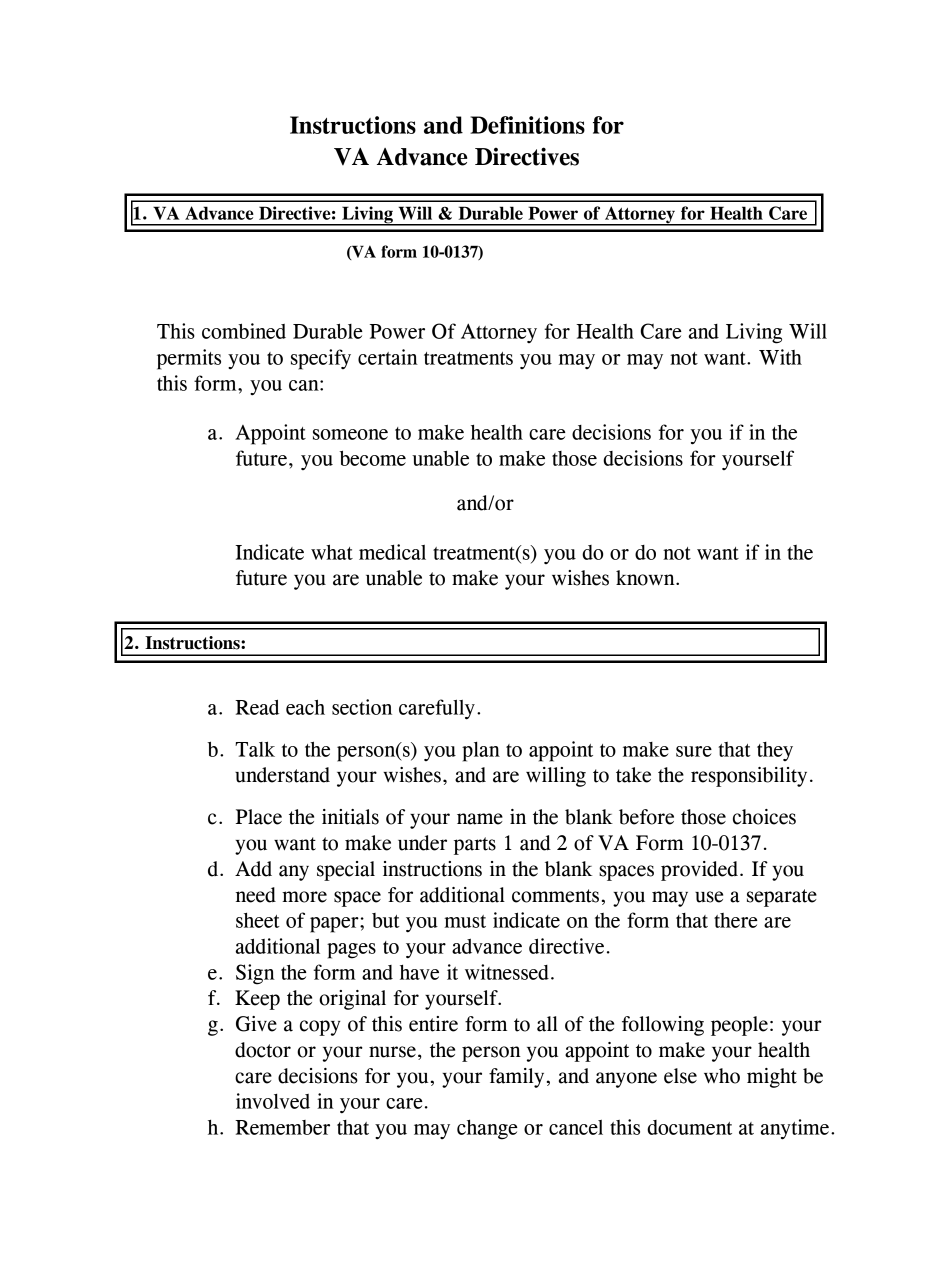 The width and height of the document is (942, 1288). What do you see at coordinates (646, 578) in the document?
I see `known` at bounding box center [646, 578].
